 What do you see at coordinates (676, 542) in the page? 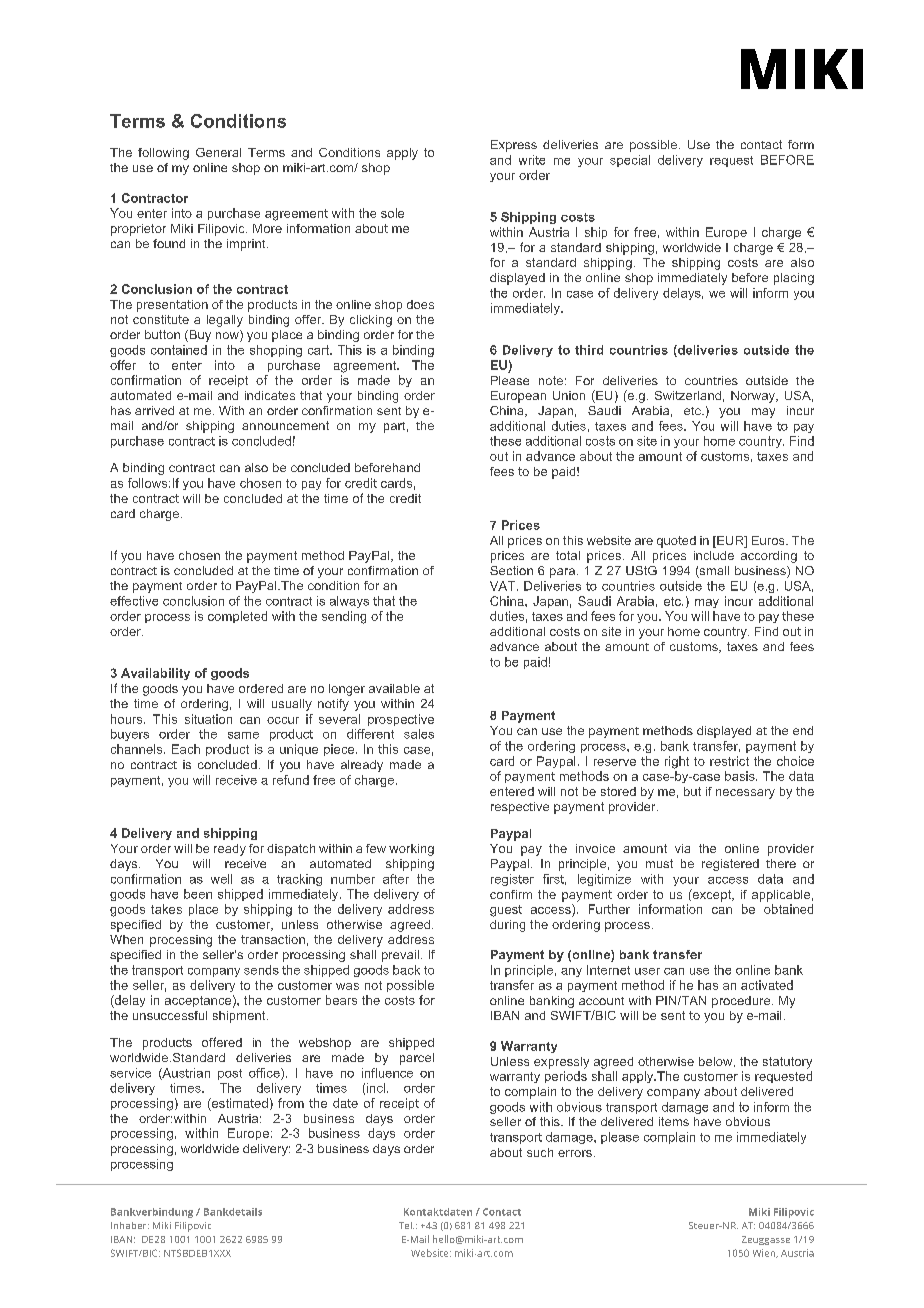
I see `quoted` at bounding box center [676, 542].
